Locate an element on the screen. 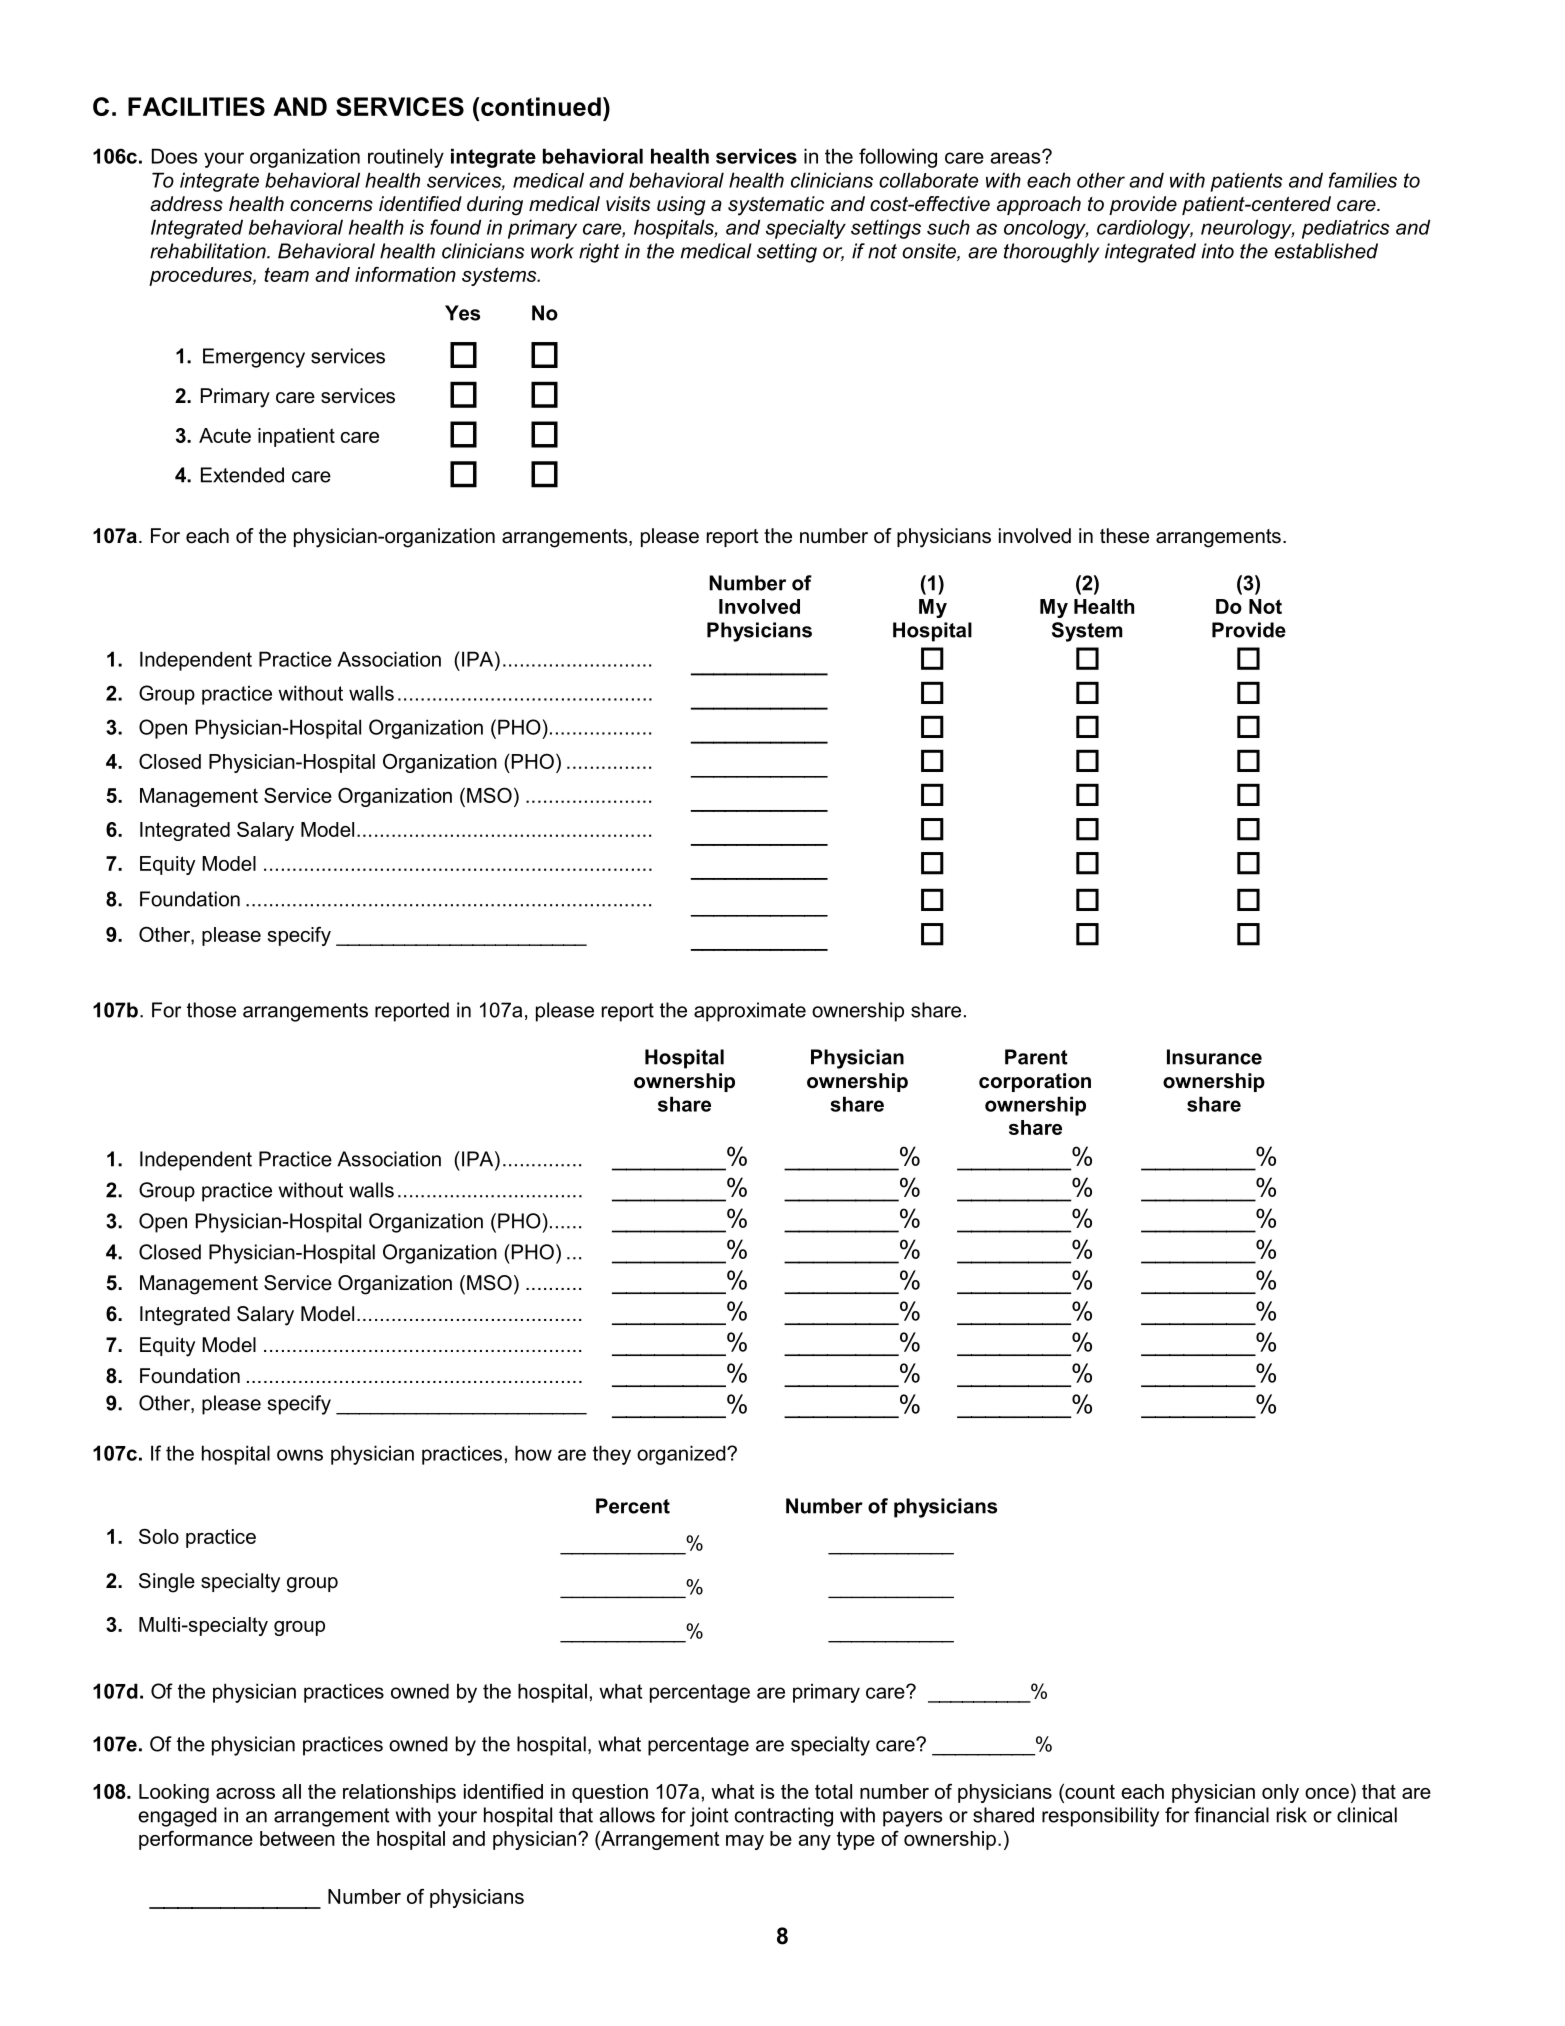 The height and width of the screenshot is (2026, 1565). routinely is located at coordinates (406, 158).
